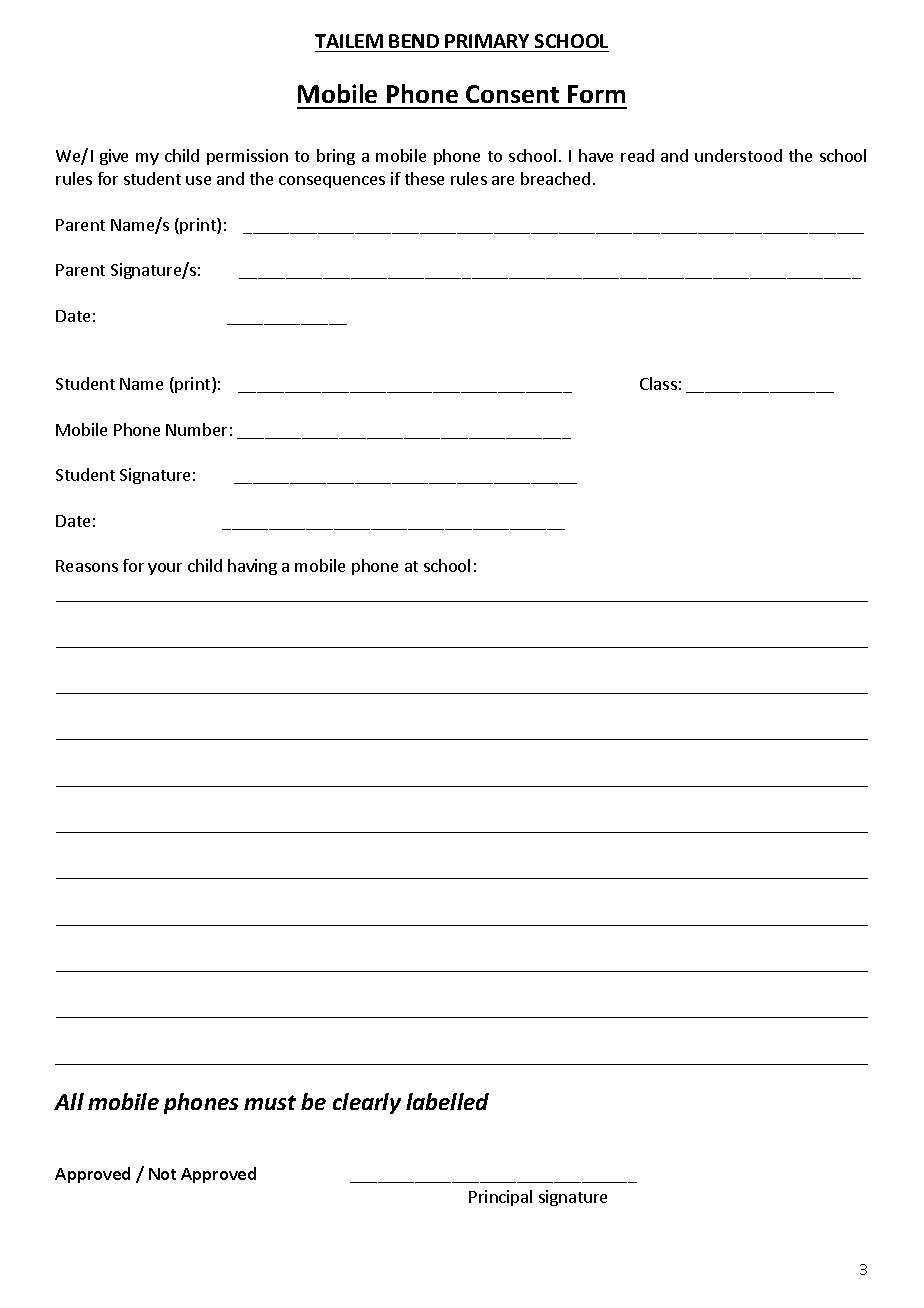 This image has width=924, height=1308. I want to click on Class, so click(658, 383).
